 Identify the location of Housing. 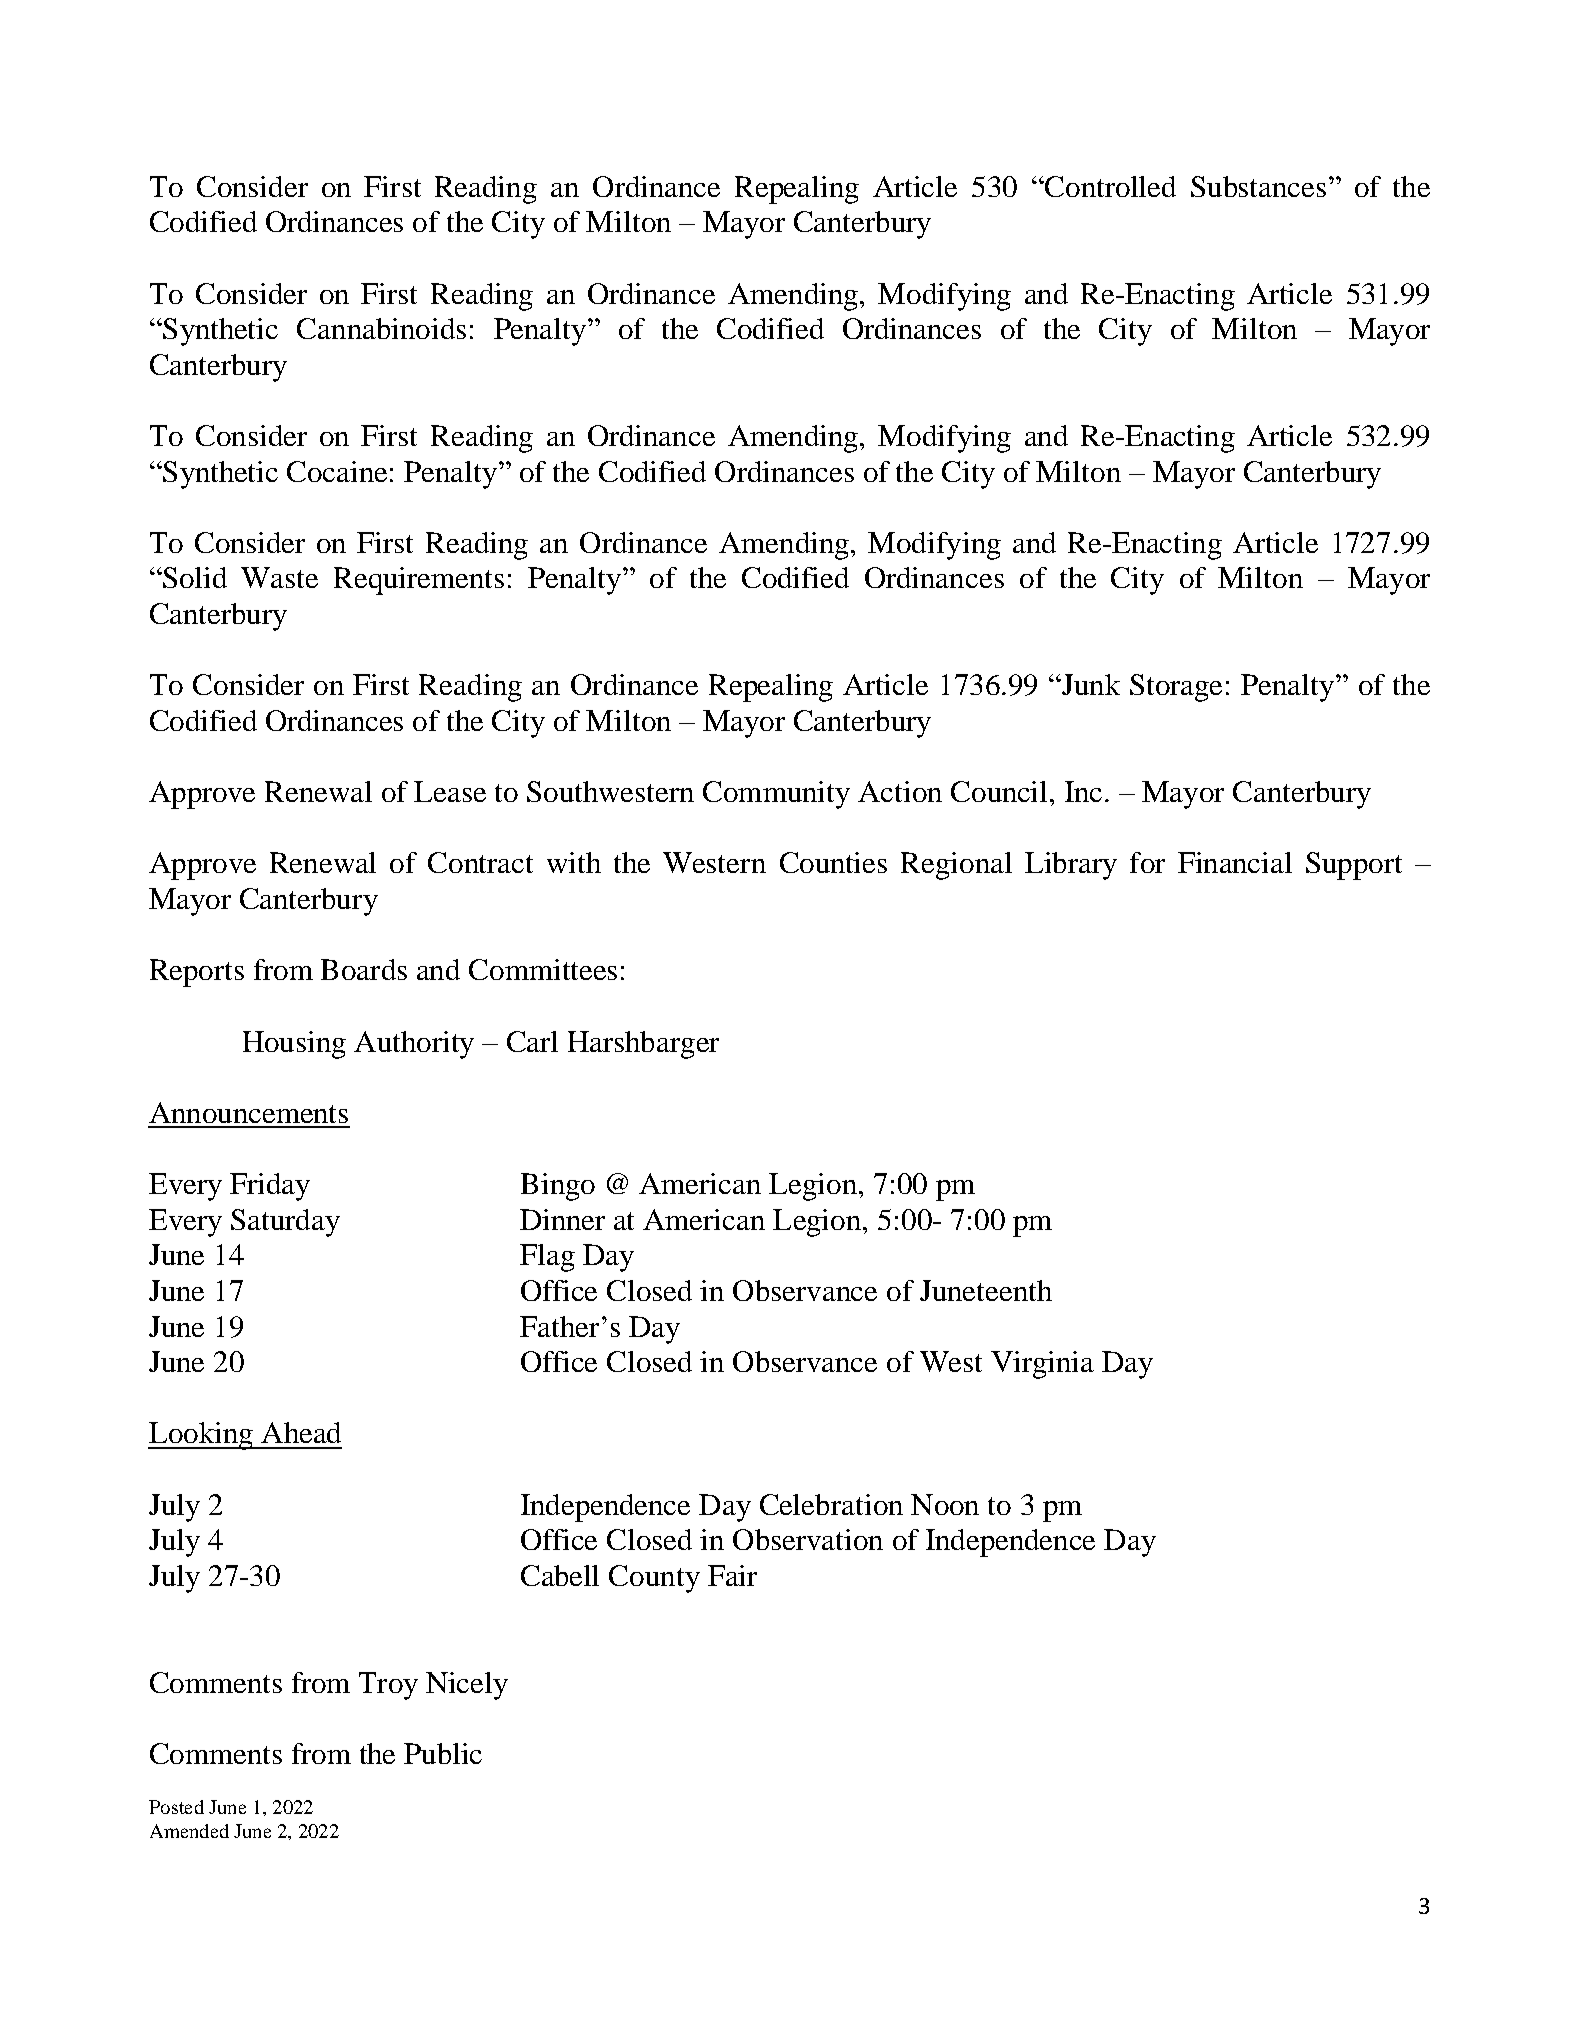
(294, 1045).
